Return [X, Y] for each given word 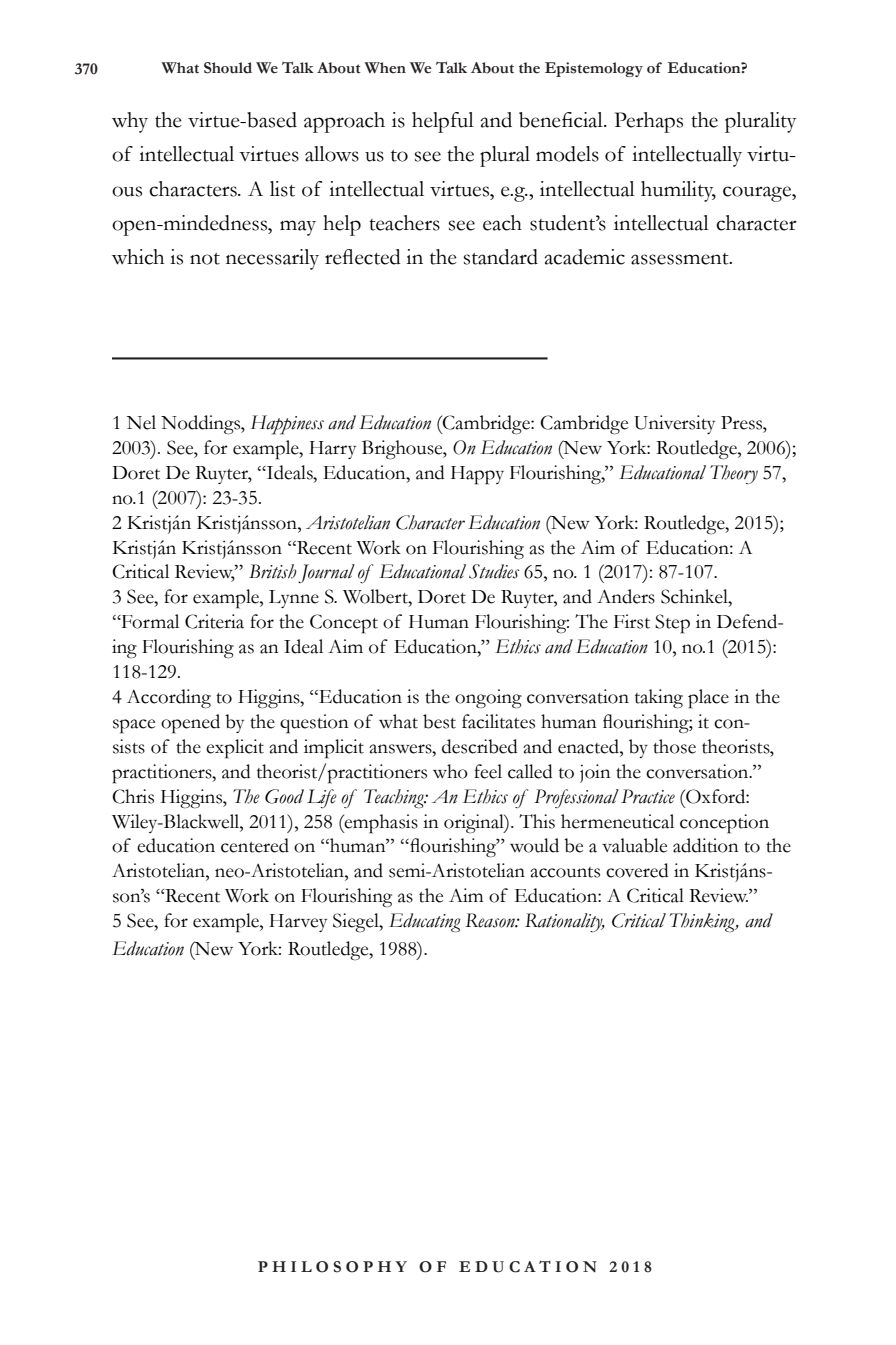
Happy [477, 475]
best [439, 721]
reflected [363, 257]
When [385, 68]
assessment [681, 259]
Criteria [214, 621]
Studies [494, 571]
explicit [235, 749]
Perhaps [649, 122]
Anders [626, 596]
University [674, 424]
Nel [141, 422]
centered [255, 845]
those [674, 746]
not [205, 259]
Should [228, 68]
